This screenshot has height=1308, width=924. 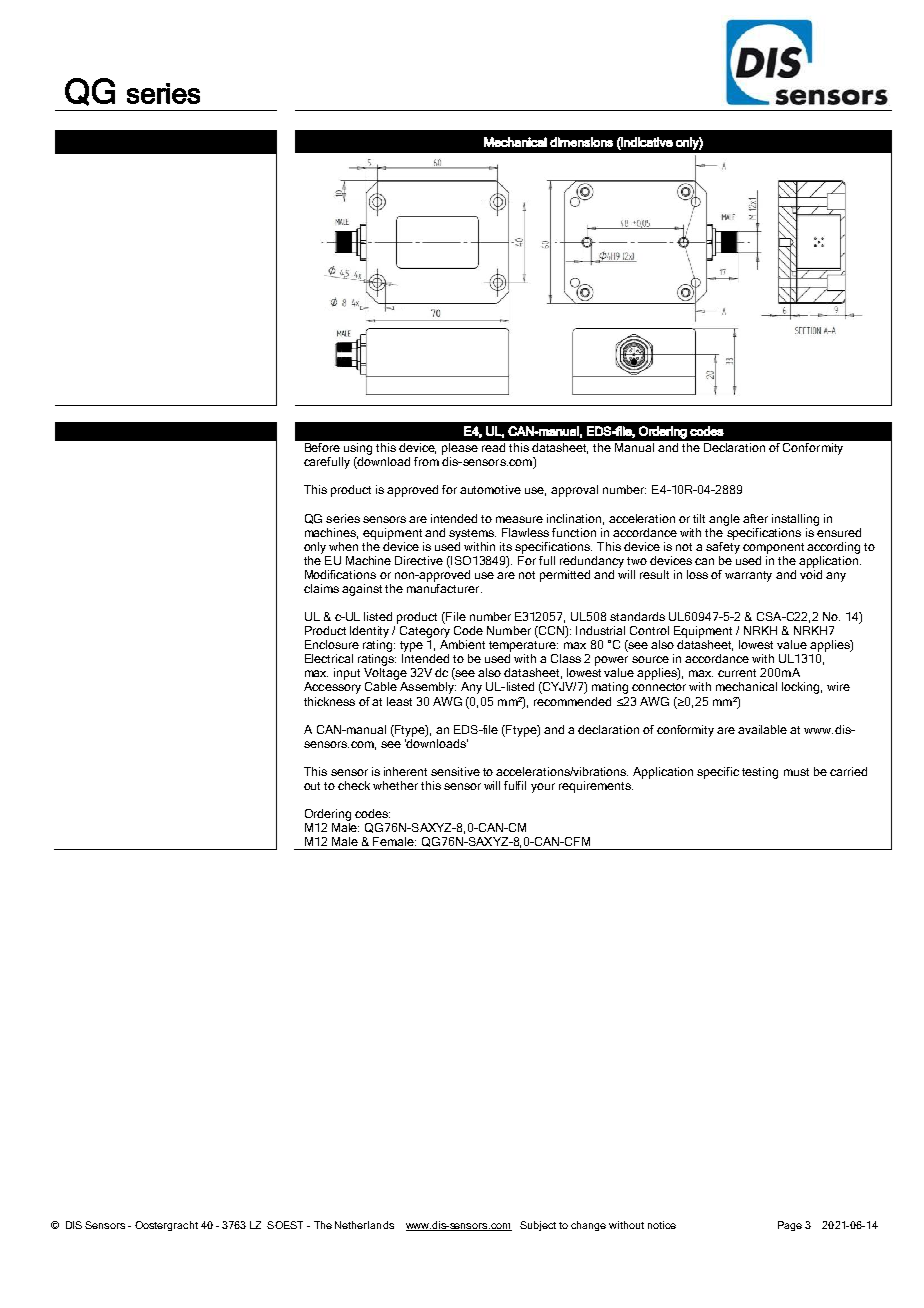 What do you see at coordinates (795, 520) in the screenshot?
I see `installing` at bounding box center [795, 520].
